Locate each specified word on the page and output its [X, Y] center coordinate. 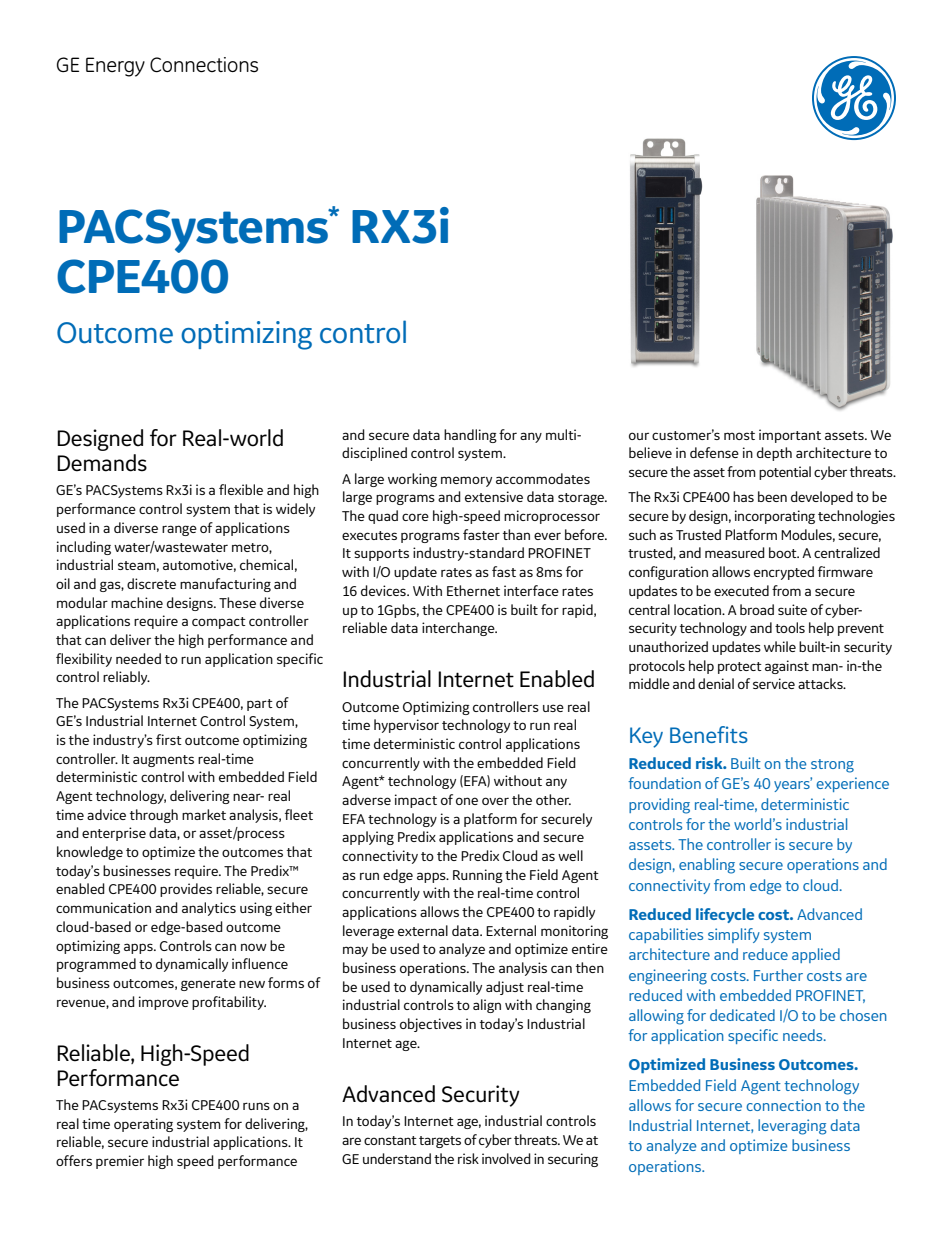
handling [470, 436]
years [793, 785]
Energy [115, 67]
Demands [102, 463]
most [739, 435]
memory [466, 481]
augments [163, 761]
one [467, 801]
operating [143, 1125]
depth [774, 454]
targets [440, 1142]
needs [804, 1035]
